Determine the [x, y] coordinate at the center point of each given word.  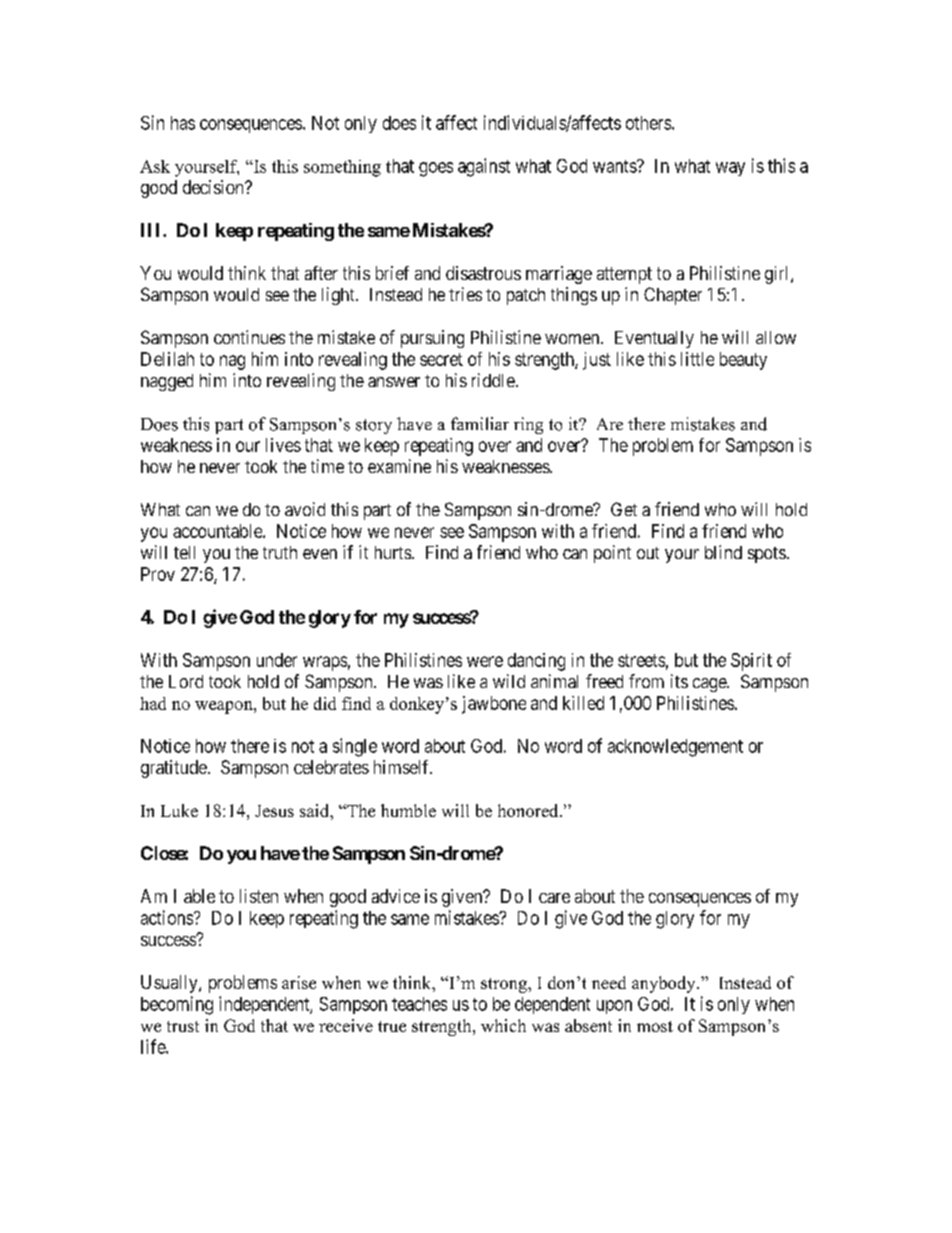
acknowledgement [675, 748]
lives [283, 445]
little [697, 359]
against [484, 167]
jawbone [494, 705]
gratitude [174, 769]
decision [214, 187]
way [730, 169]
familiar [480, 423]
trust [183, 1026]
